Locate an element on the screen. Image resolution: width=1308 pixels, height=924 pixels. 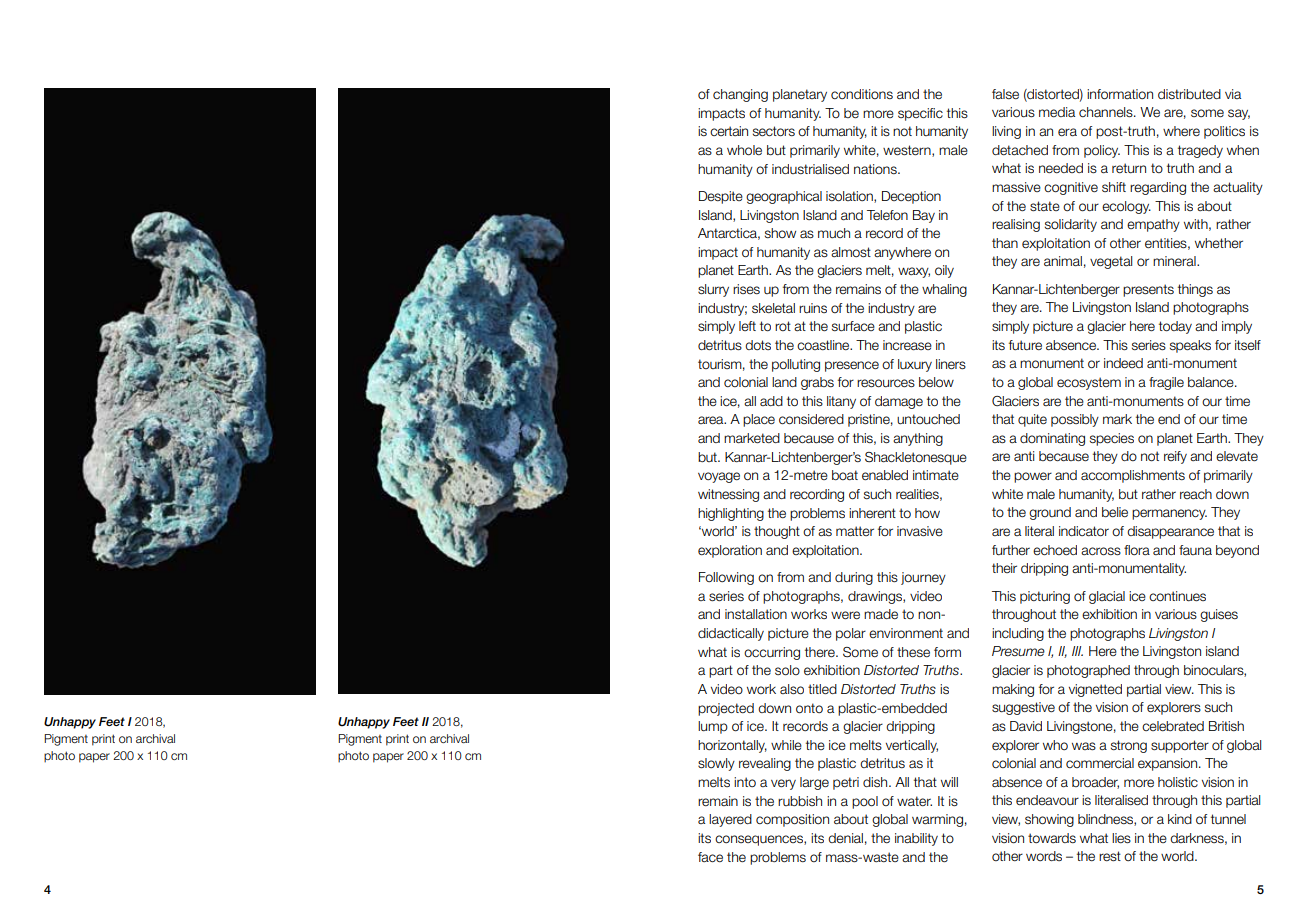
speaks is located at coordinates (1190, 346).
